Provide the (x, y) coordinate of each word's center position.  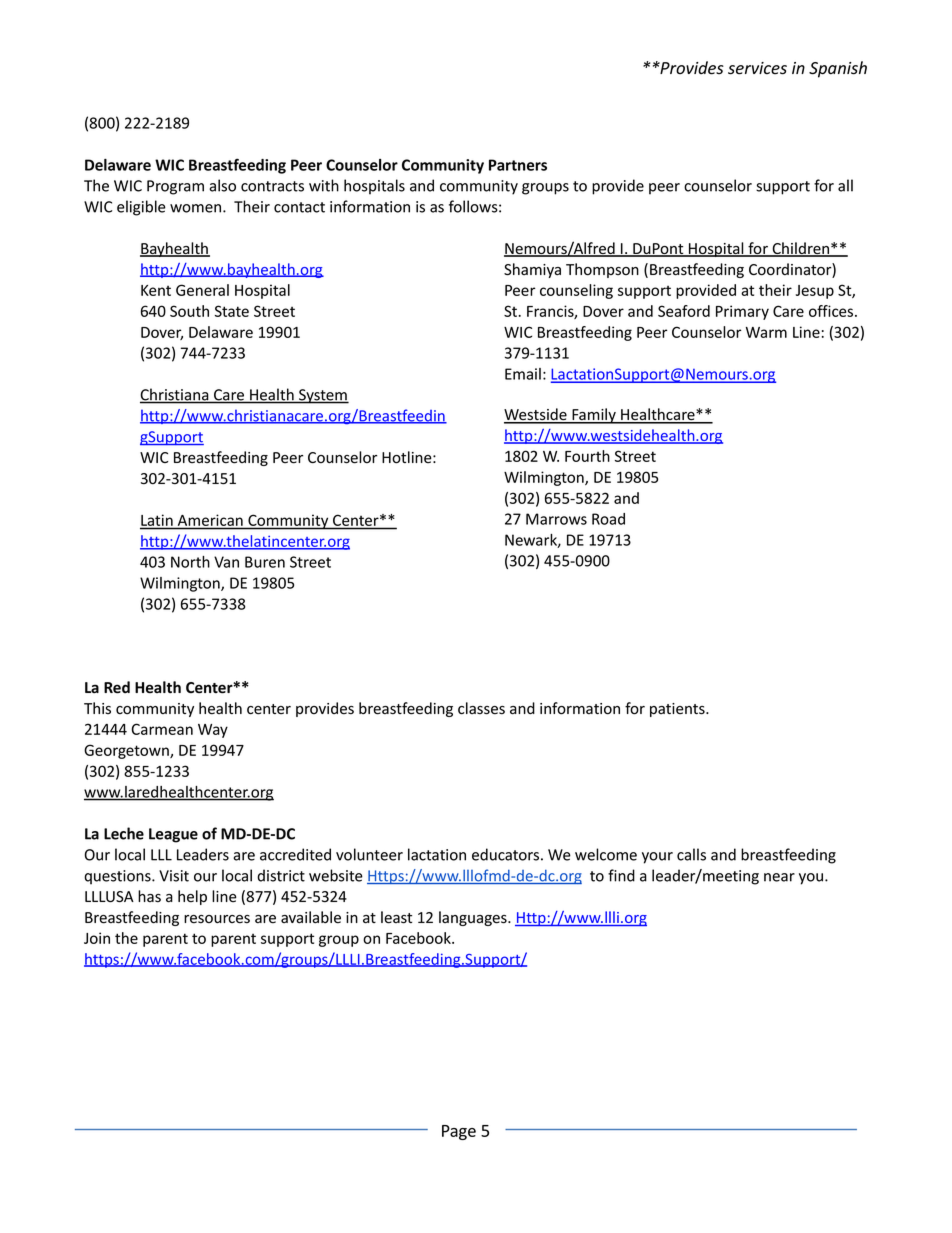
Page (459, 1132)
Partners (518, 165)
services (757, 68)
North (190, 562)
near (779, 877)
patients (678, 710)
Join (97, 938)
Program (175, 187)
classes (481, 708)
